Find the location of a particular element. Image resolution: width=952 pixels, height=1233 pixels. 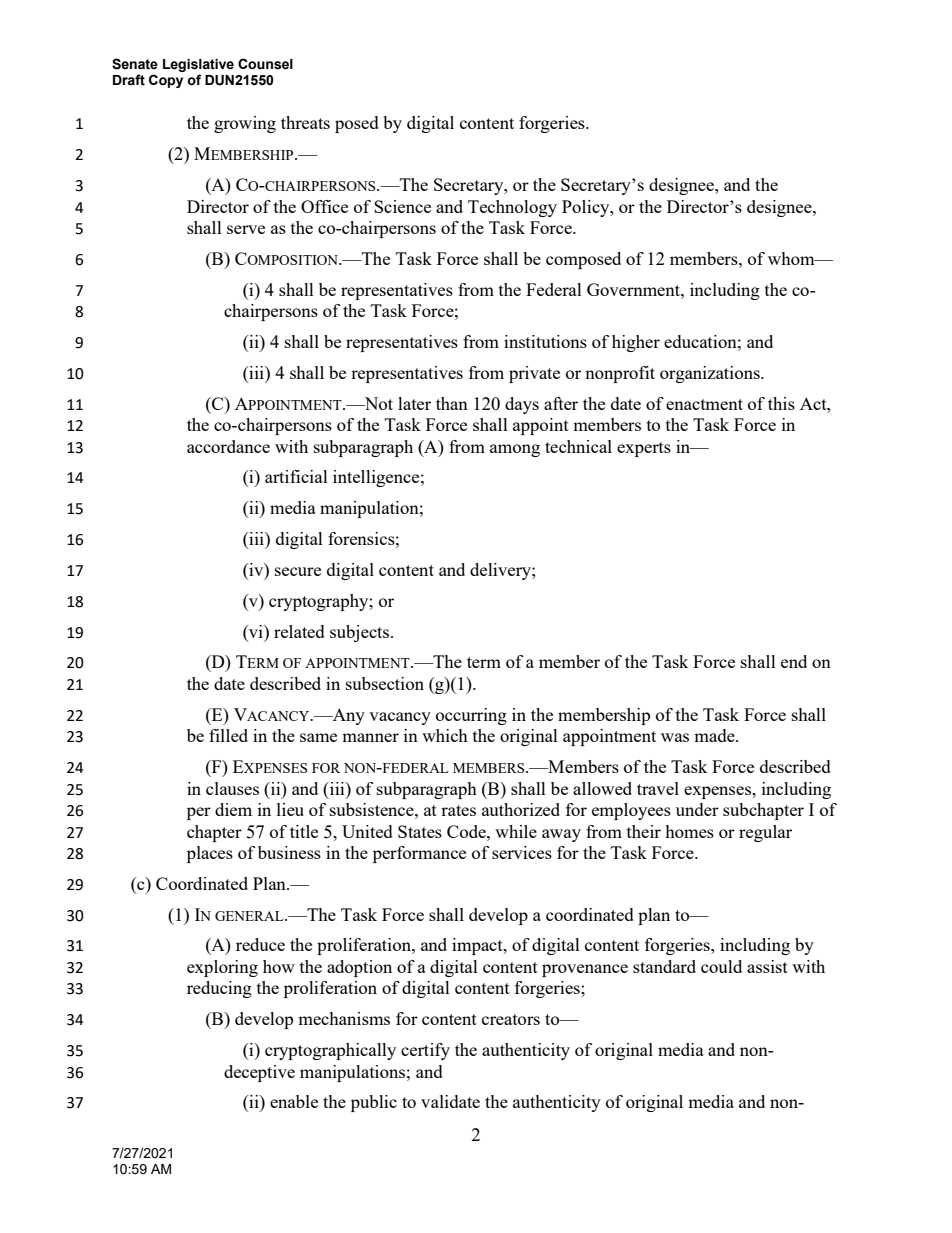

enactment is located at coordinates (704, 404).
